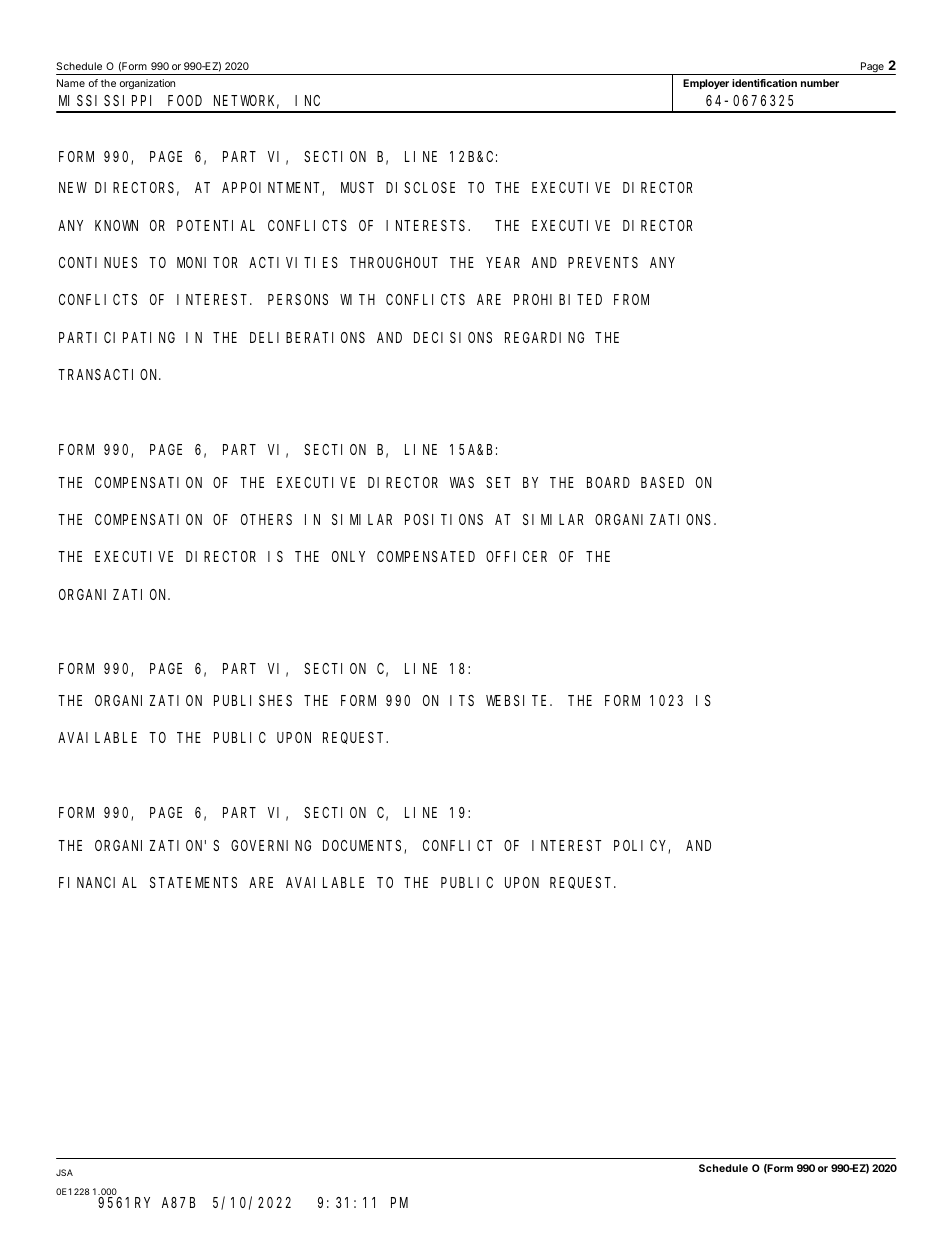 This page has height=1233, width=952. Describe the element at coordinates (364, 847) in the page. I see `DOCUMENTS` at that location.
